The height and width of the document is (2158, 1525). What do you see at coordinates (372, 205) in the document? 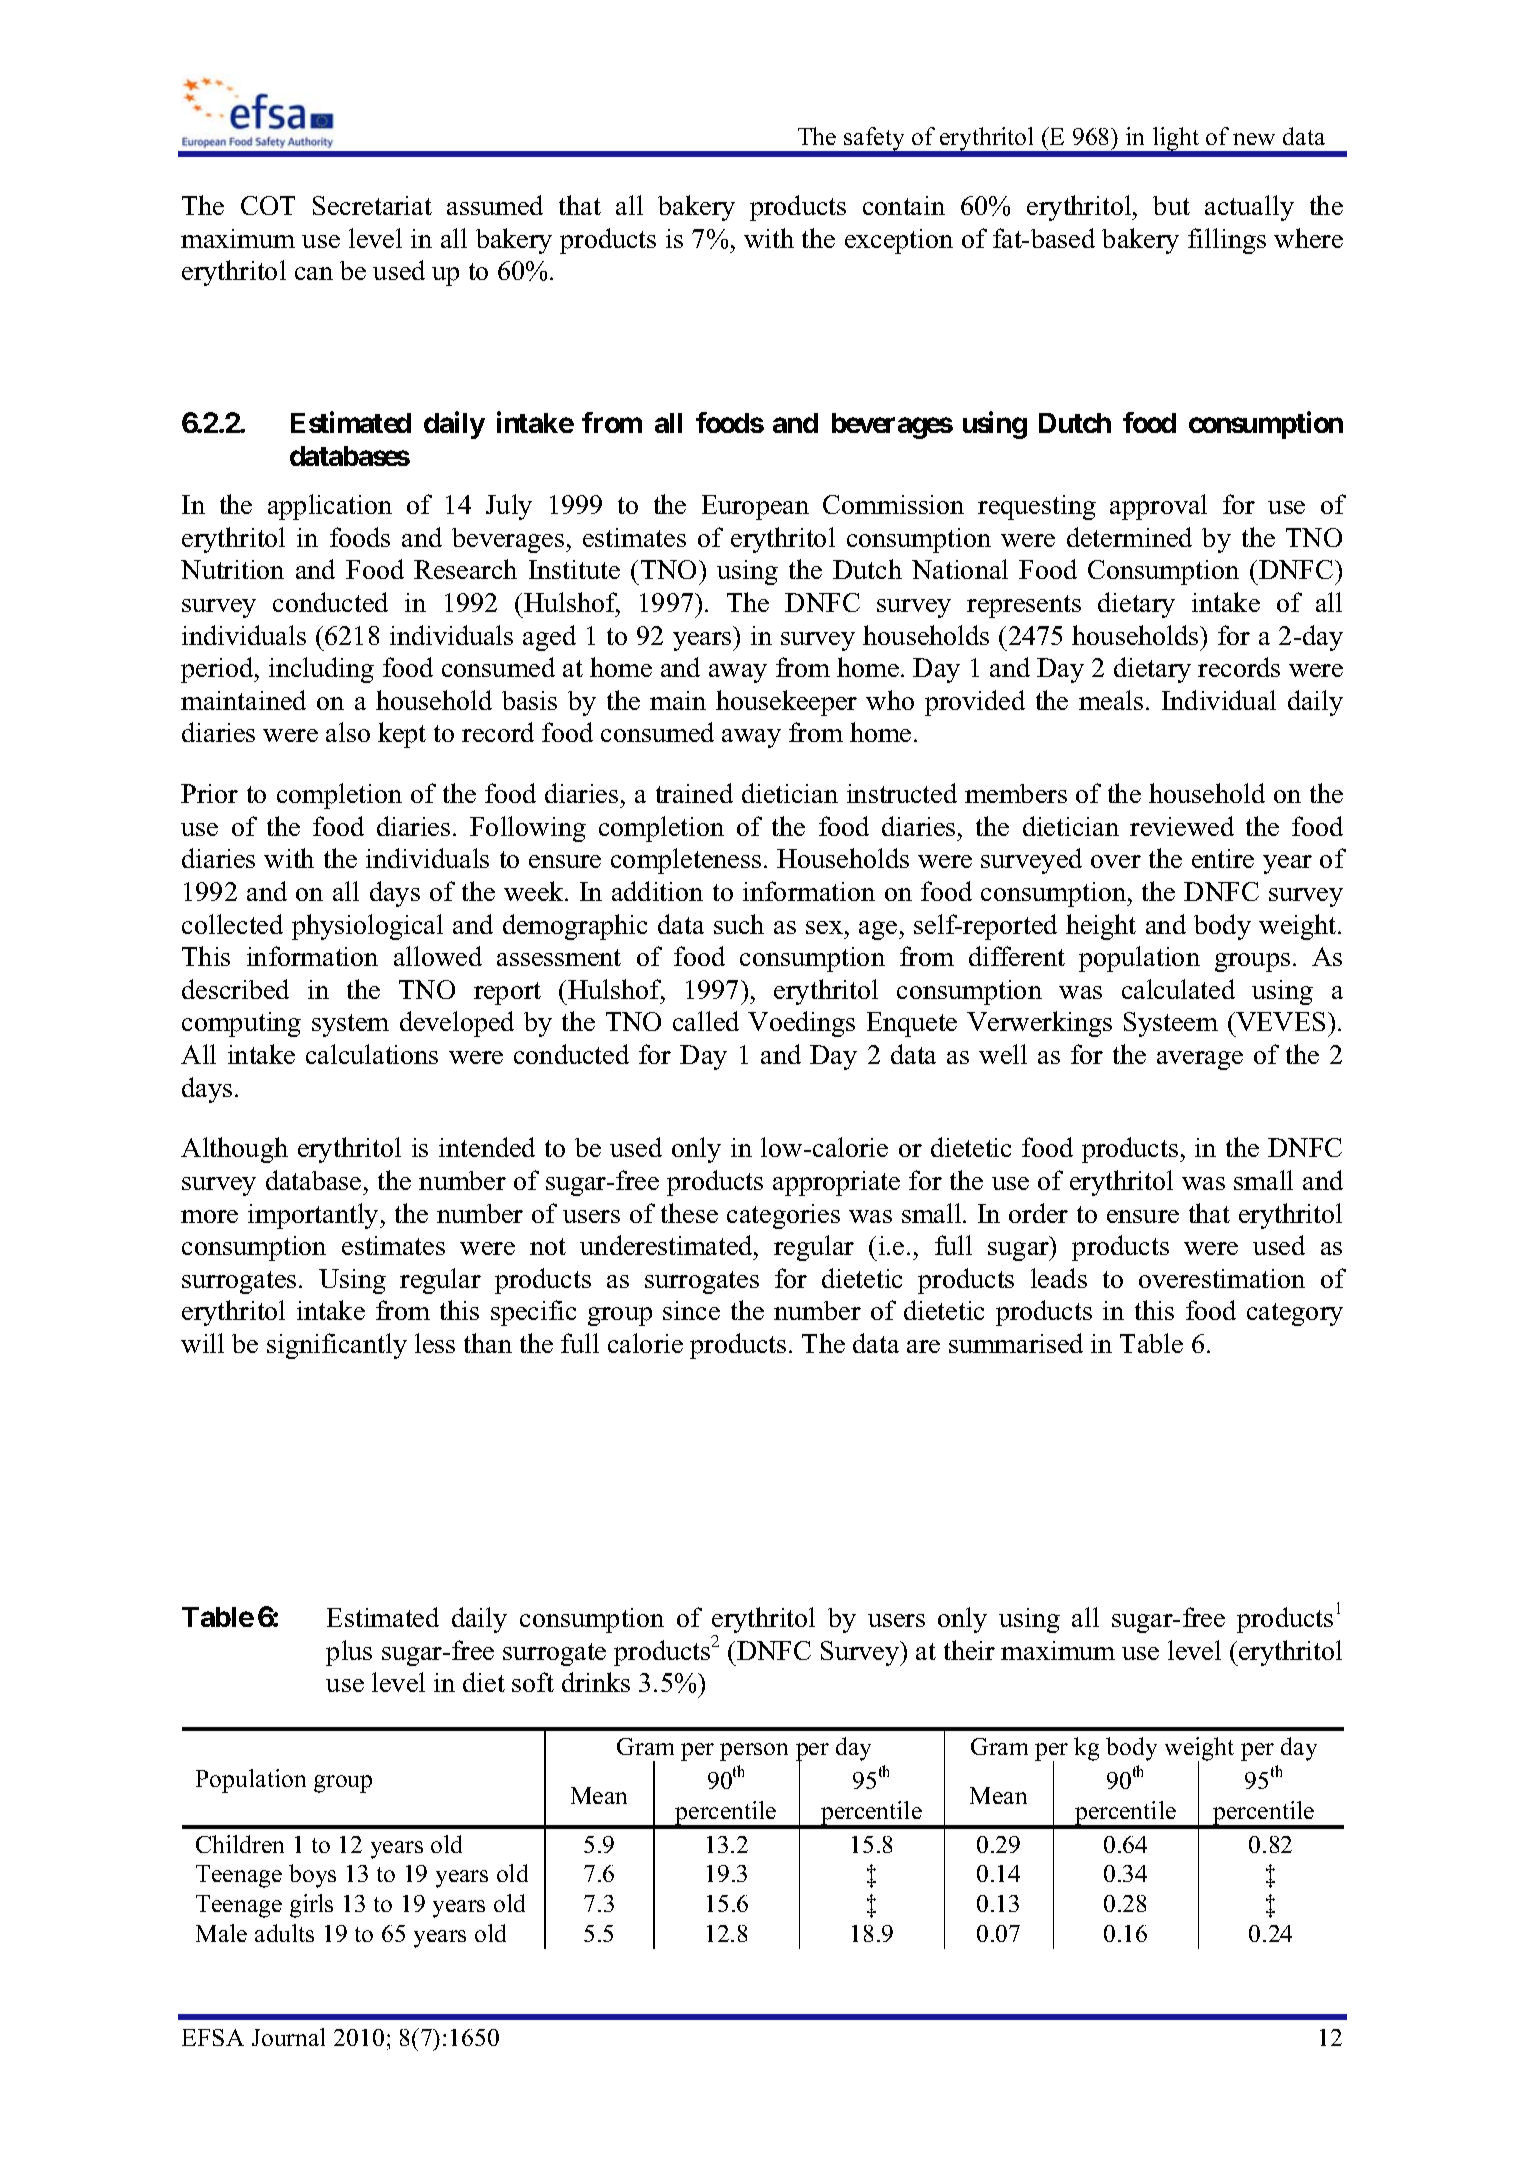
I see `Secretariat` at bounding box center [372, 205].
